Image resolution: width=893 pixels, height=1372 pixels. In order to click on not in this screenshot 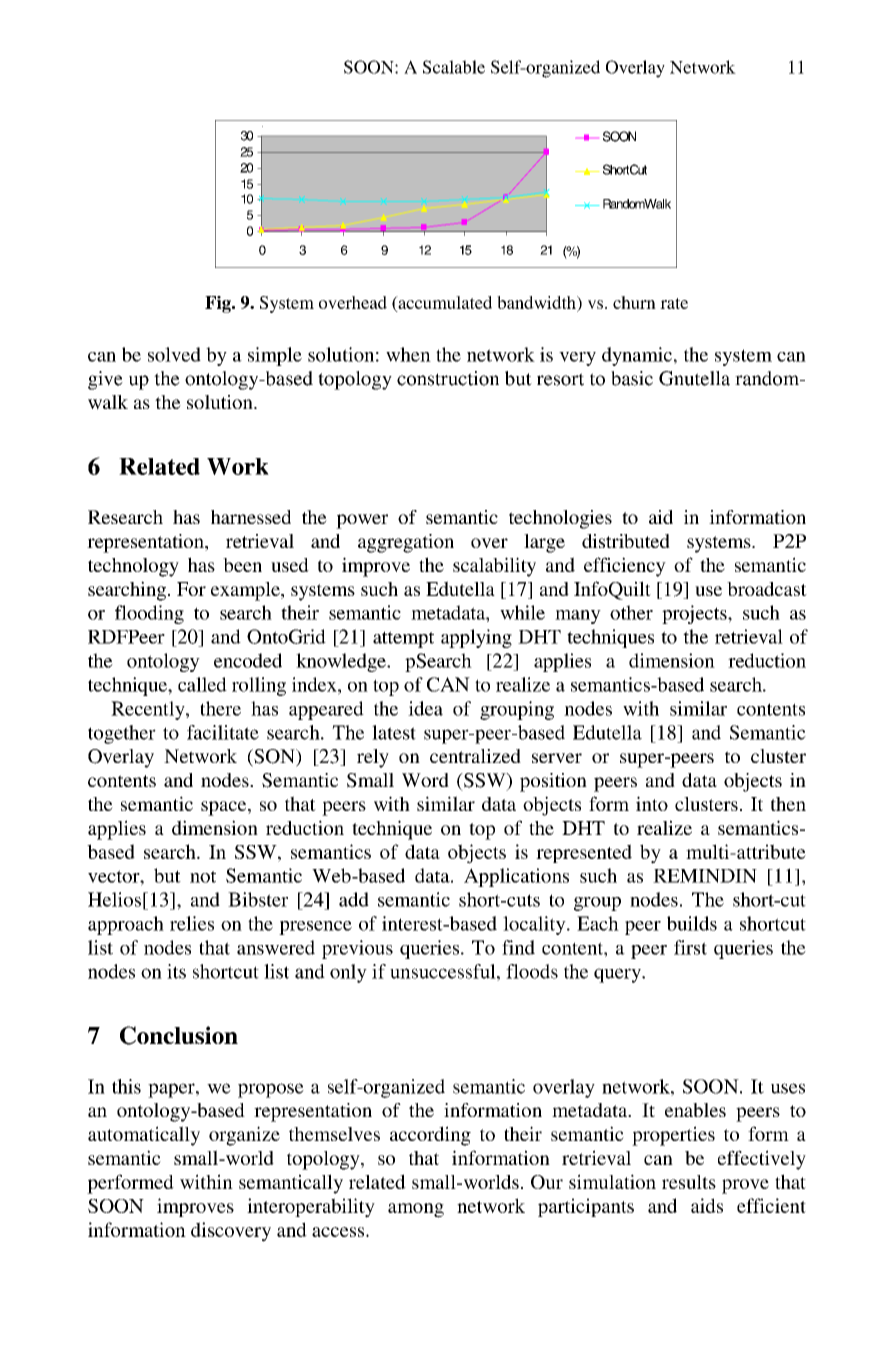, I will do `click(203, 877)`.
